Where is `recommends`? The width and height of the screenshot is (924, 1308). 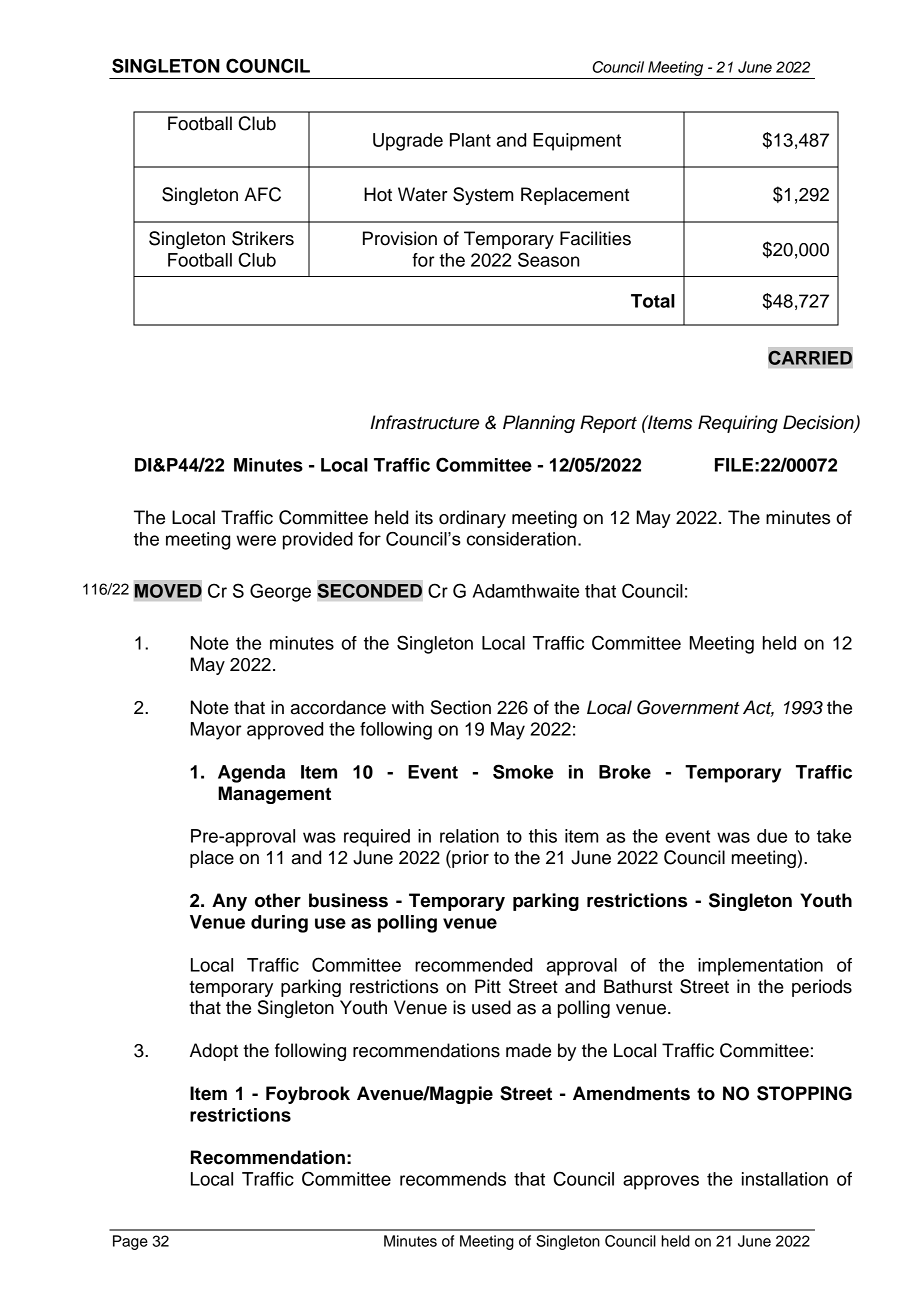 recommends is located at coordinates (453, 1179).
